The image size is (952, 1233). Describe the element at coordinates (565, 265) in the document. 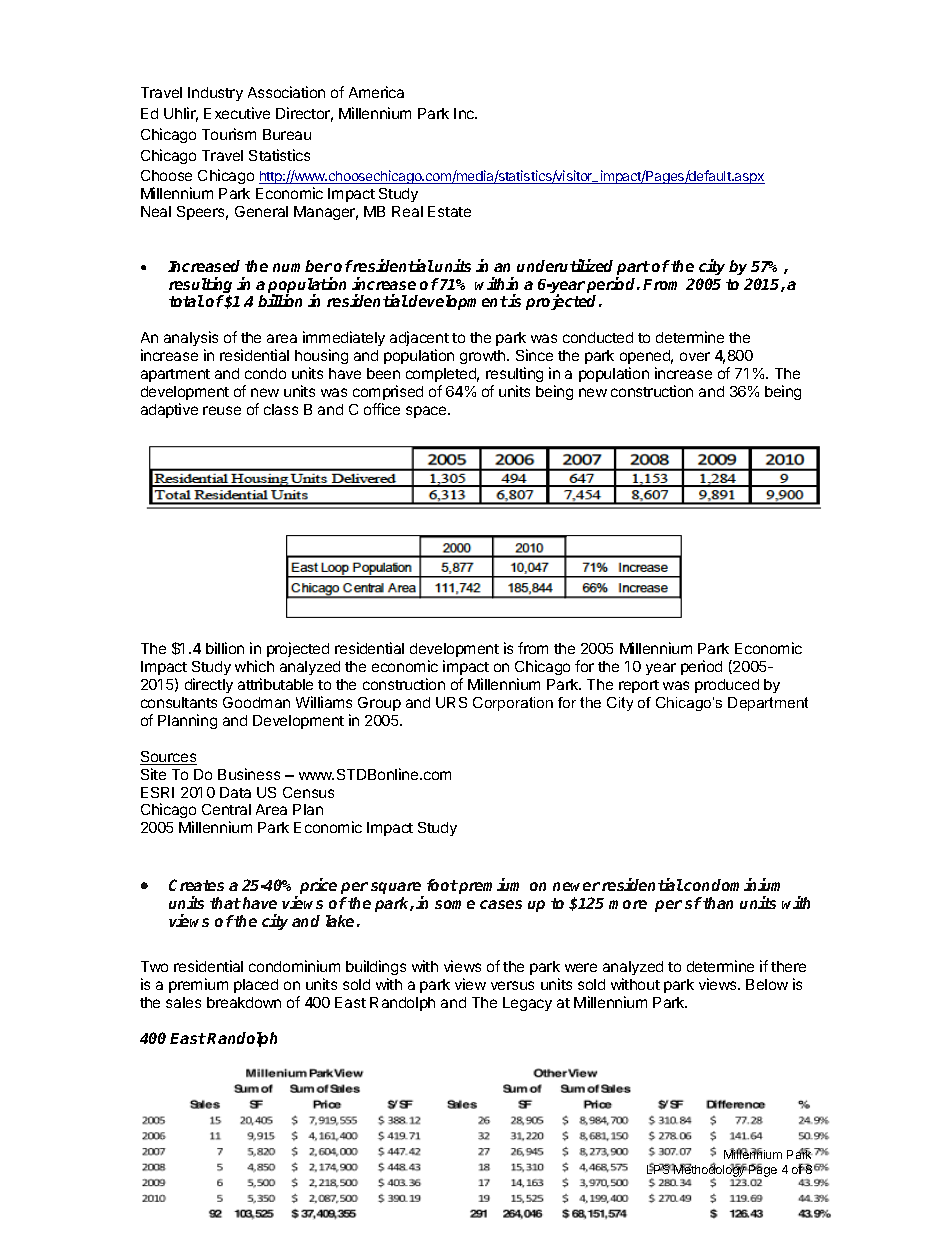

I see `underutilized` at that location.
